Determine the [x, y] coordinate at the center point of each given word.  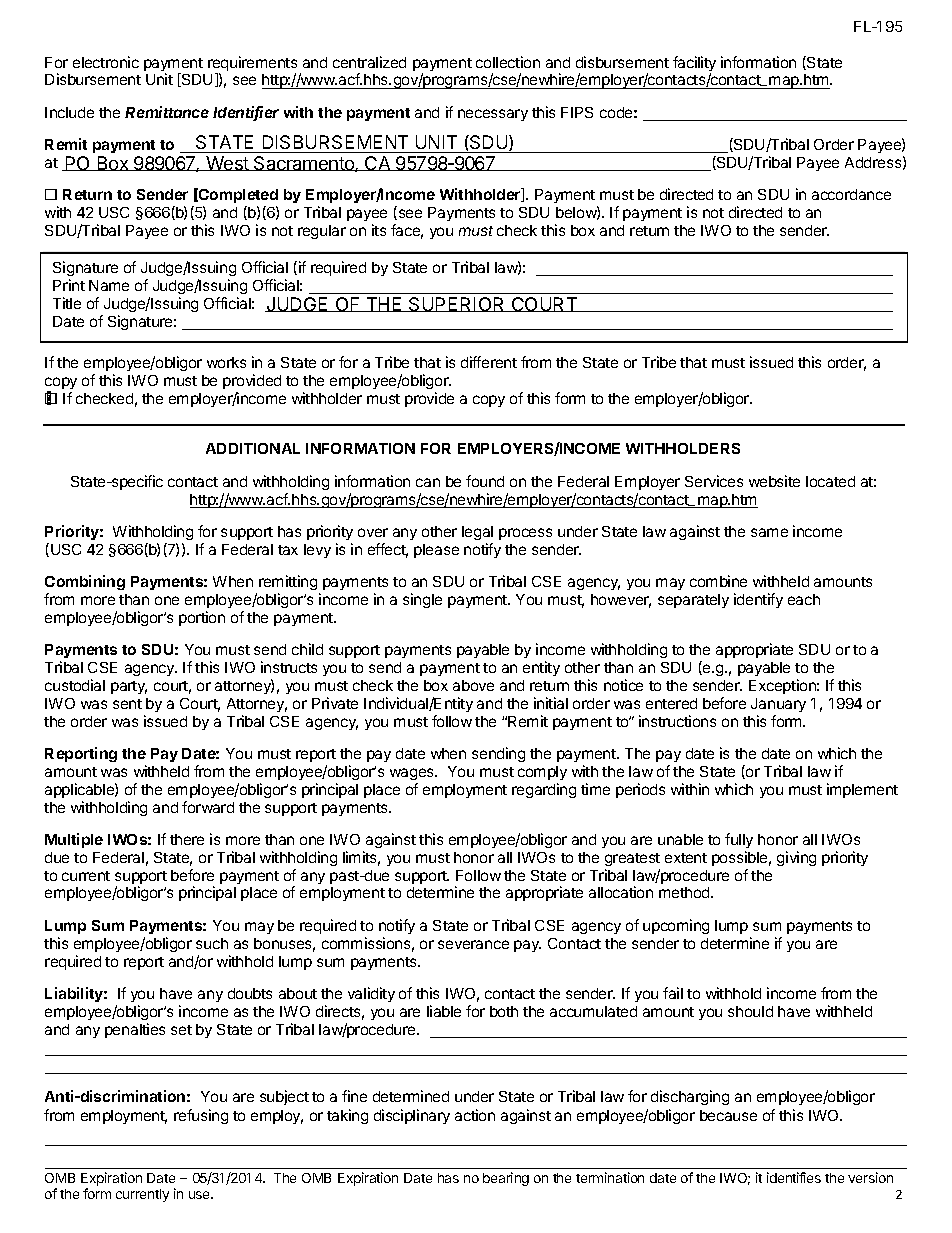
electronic [106, 62]
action [475, 1115]
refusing [201, 1116]
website [774, 481]
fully [739, 840]
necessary [493, 115]
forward [208, 807]
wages [413, 774]
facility [694, 65]
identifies [794, 1177]
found [485, 481]
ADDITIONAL [253, 448]
